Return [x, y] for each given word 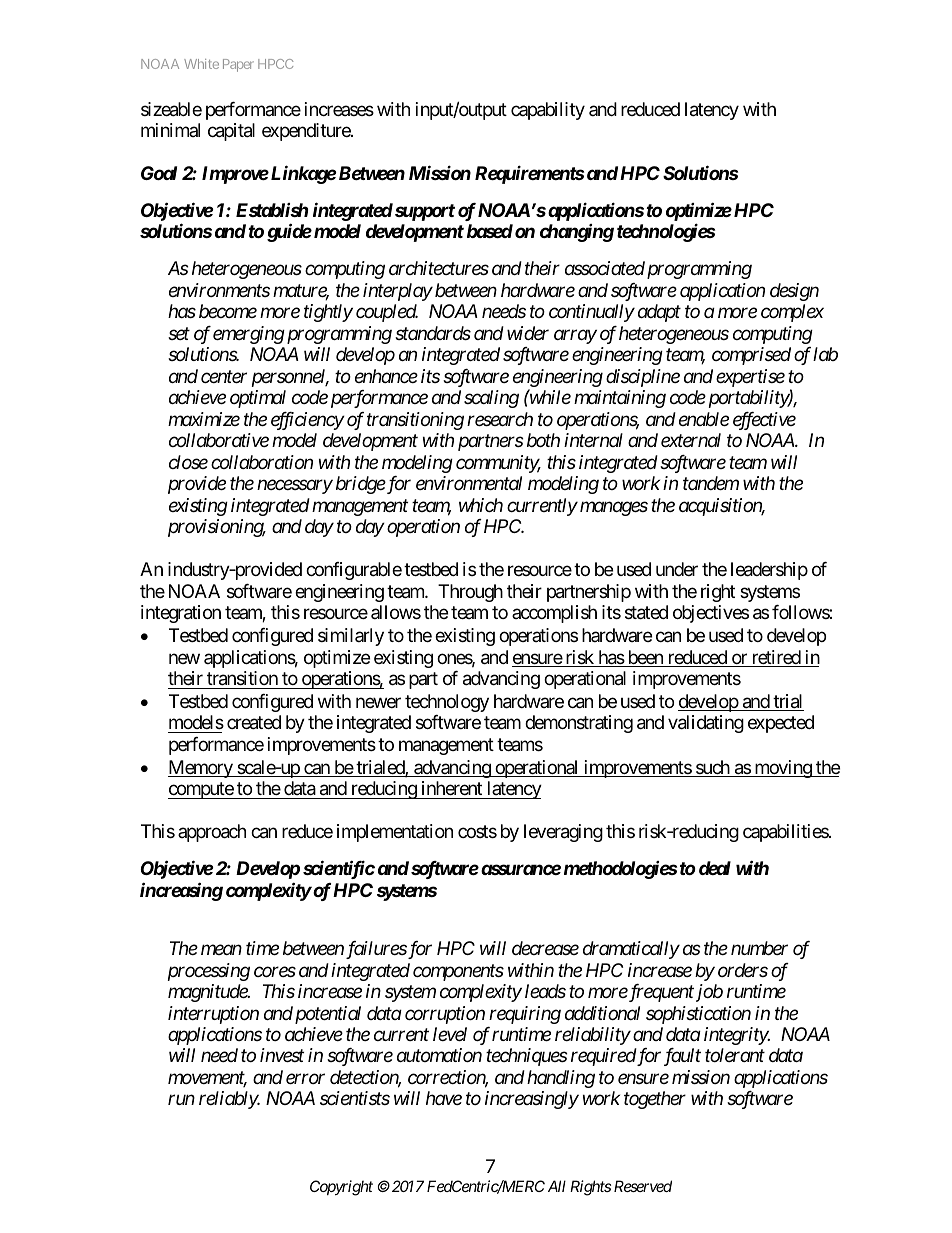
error [305, 1079]
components [458, 972]
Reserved [643, 1186]
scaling [491, 399]
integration [181, 614]
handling [561, 1079]
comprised [751, 356]
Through [470, 593]
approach [212, 833]
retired [775, 658]
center [224, 377]
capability [548, 111]
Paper [238, 65]
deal [715, 868]
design [794, 292]
